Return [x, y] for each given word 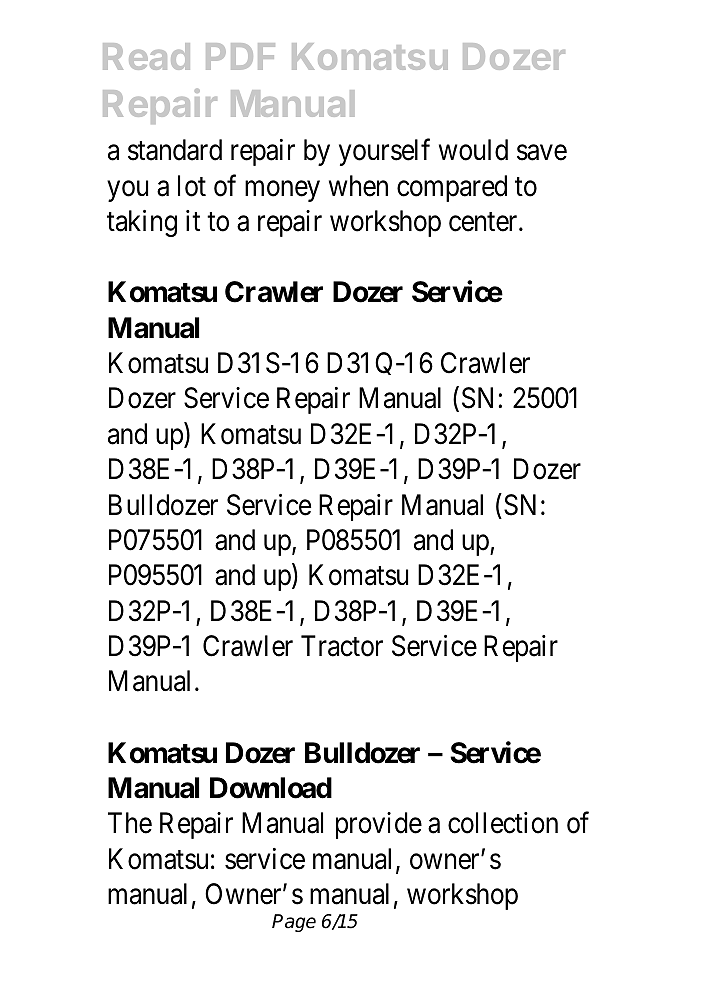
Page [294, 923]
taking [142, 223]
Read [146, 56]
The [130, 823]
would [473, 150]
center [484, 222]
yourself [384, 152]
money [282, 191]
